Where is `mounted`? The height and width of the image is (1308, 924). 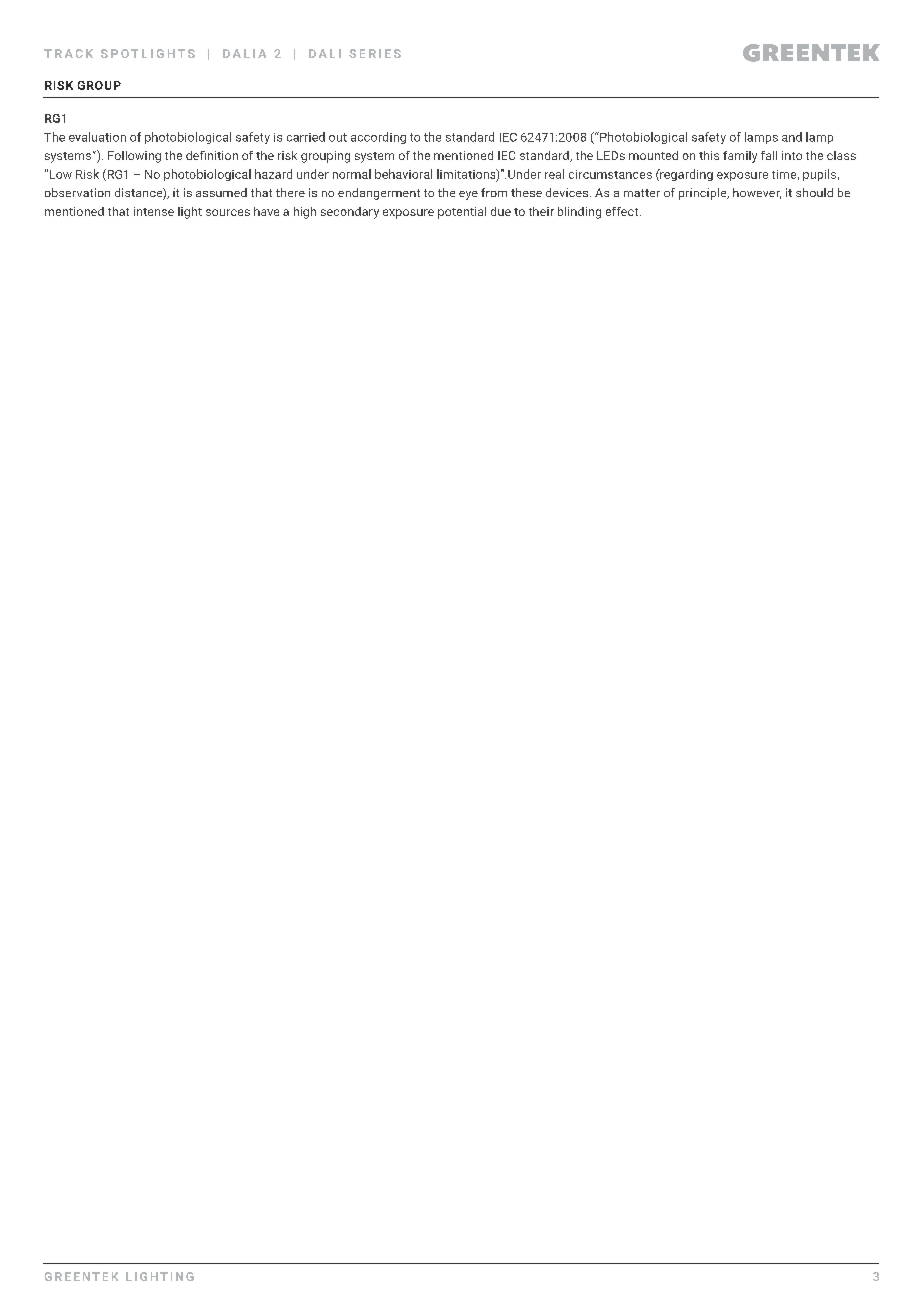 mounted is located at coordinates (653, 155).
